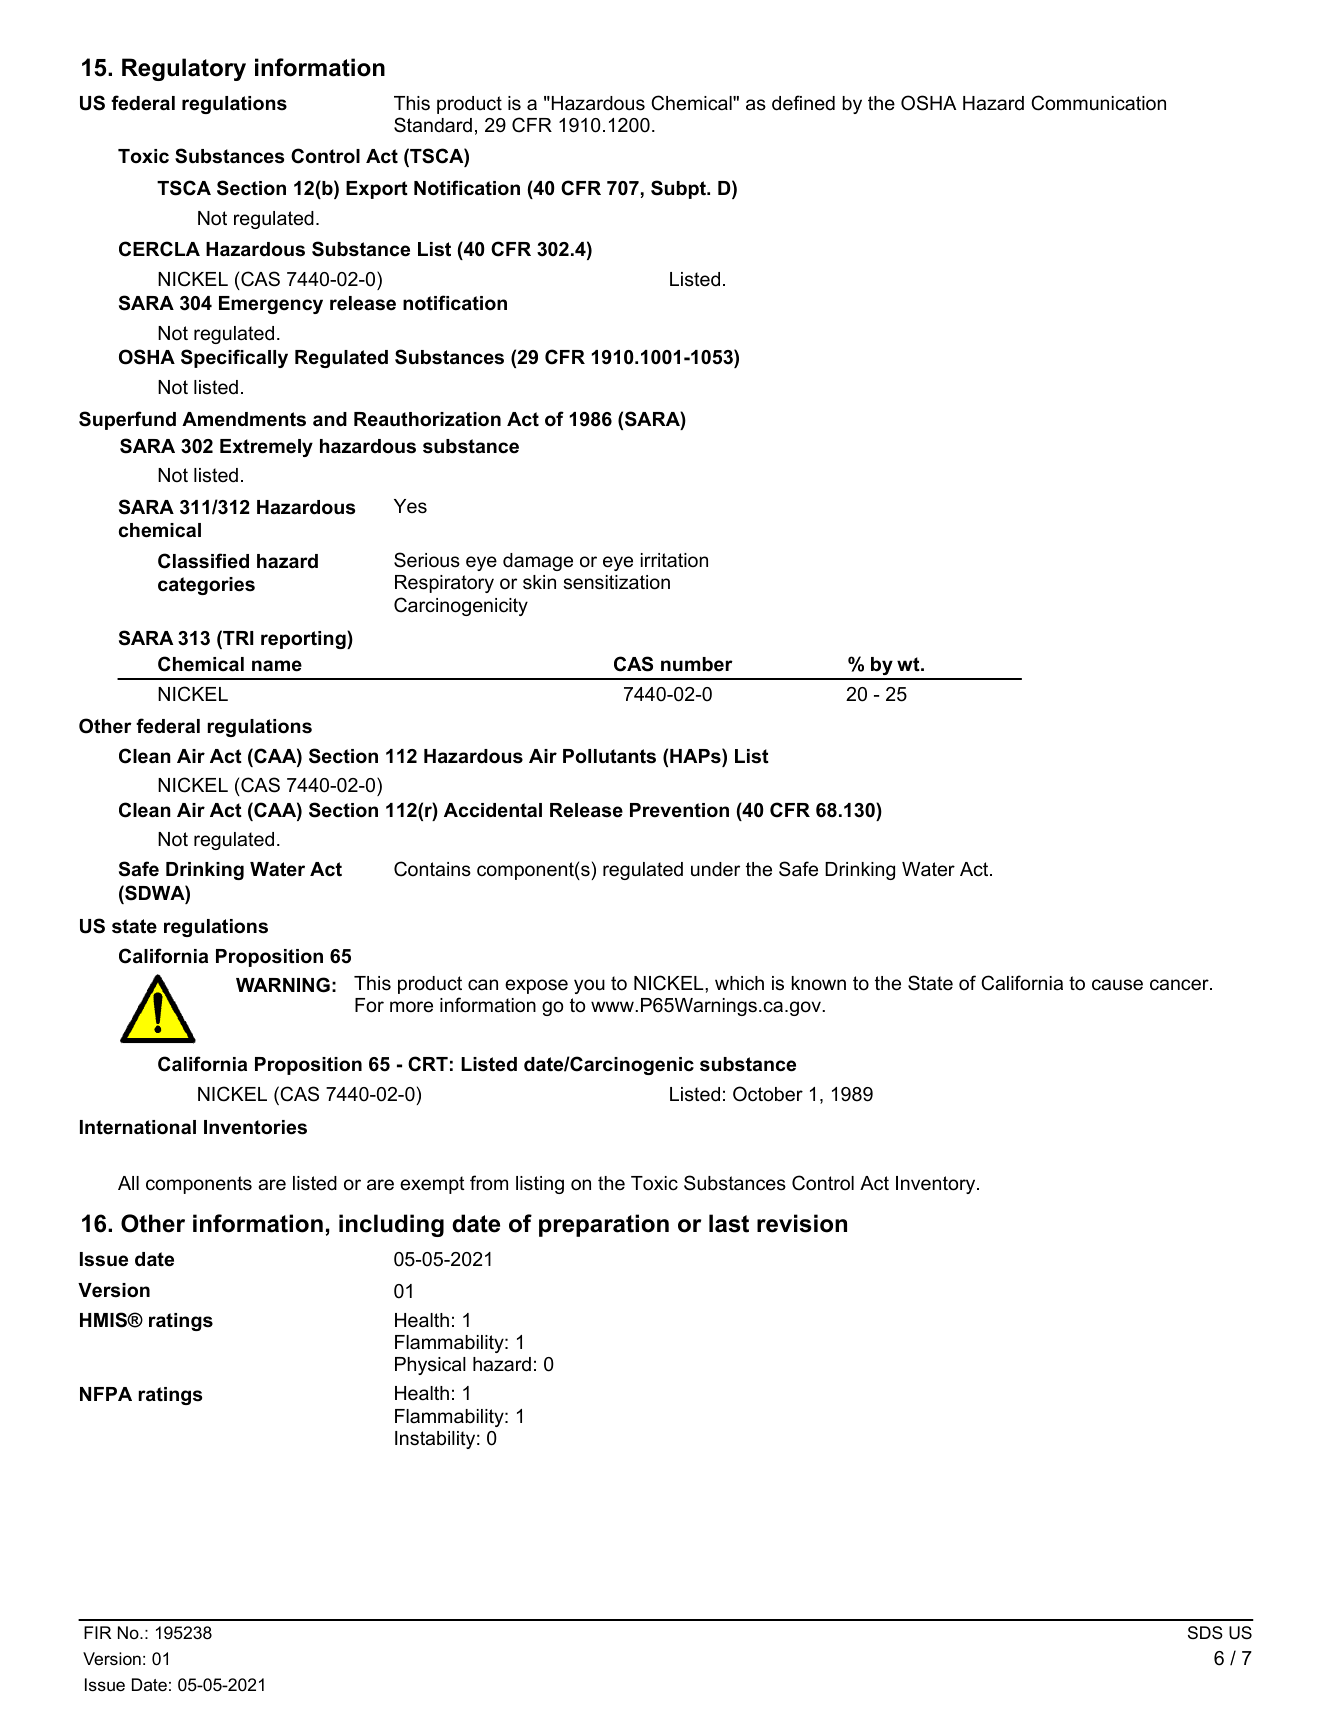 The image size is (1338, 1732). What do you see at coordinates (697, 664) in the document?
I see `number` at bounding box center [697, 664].
